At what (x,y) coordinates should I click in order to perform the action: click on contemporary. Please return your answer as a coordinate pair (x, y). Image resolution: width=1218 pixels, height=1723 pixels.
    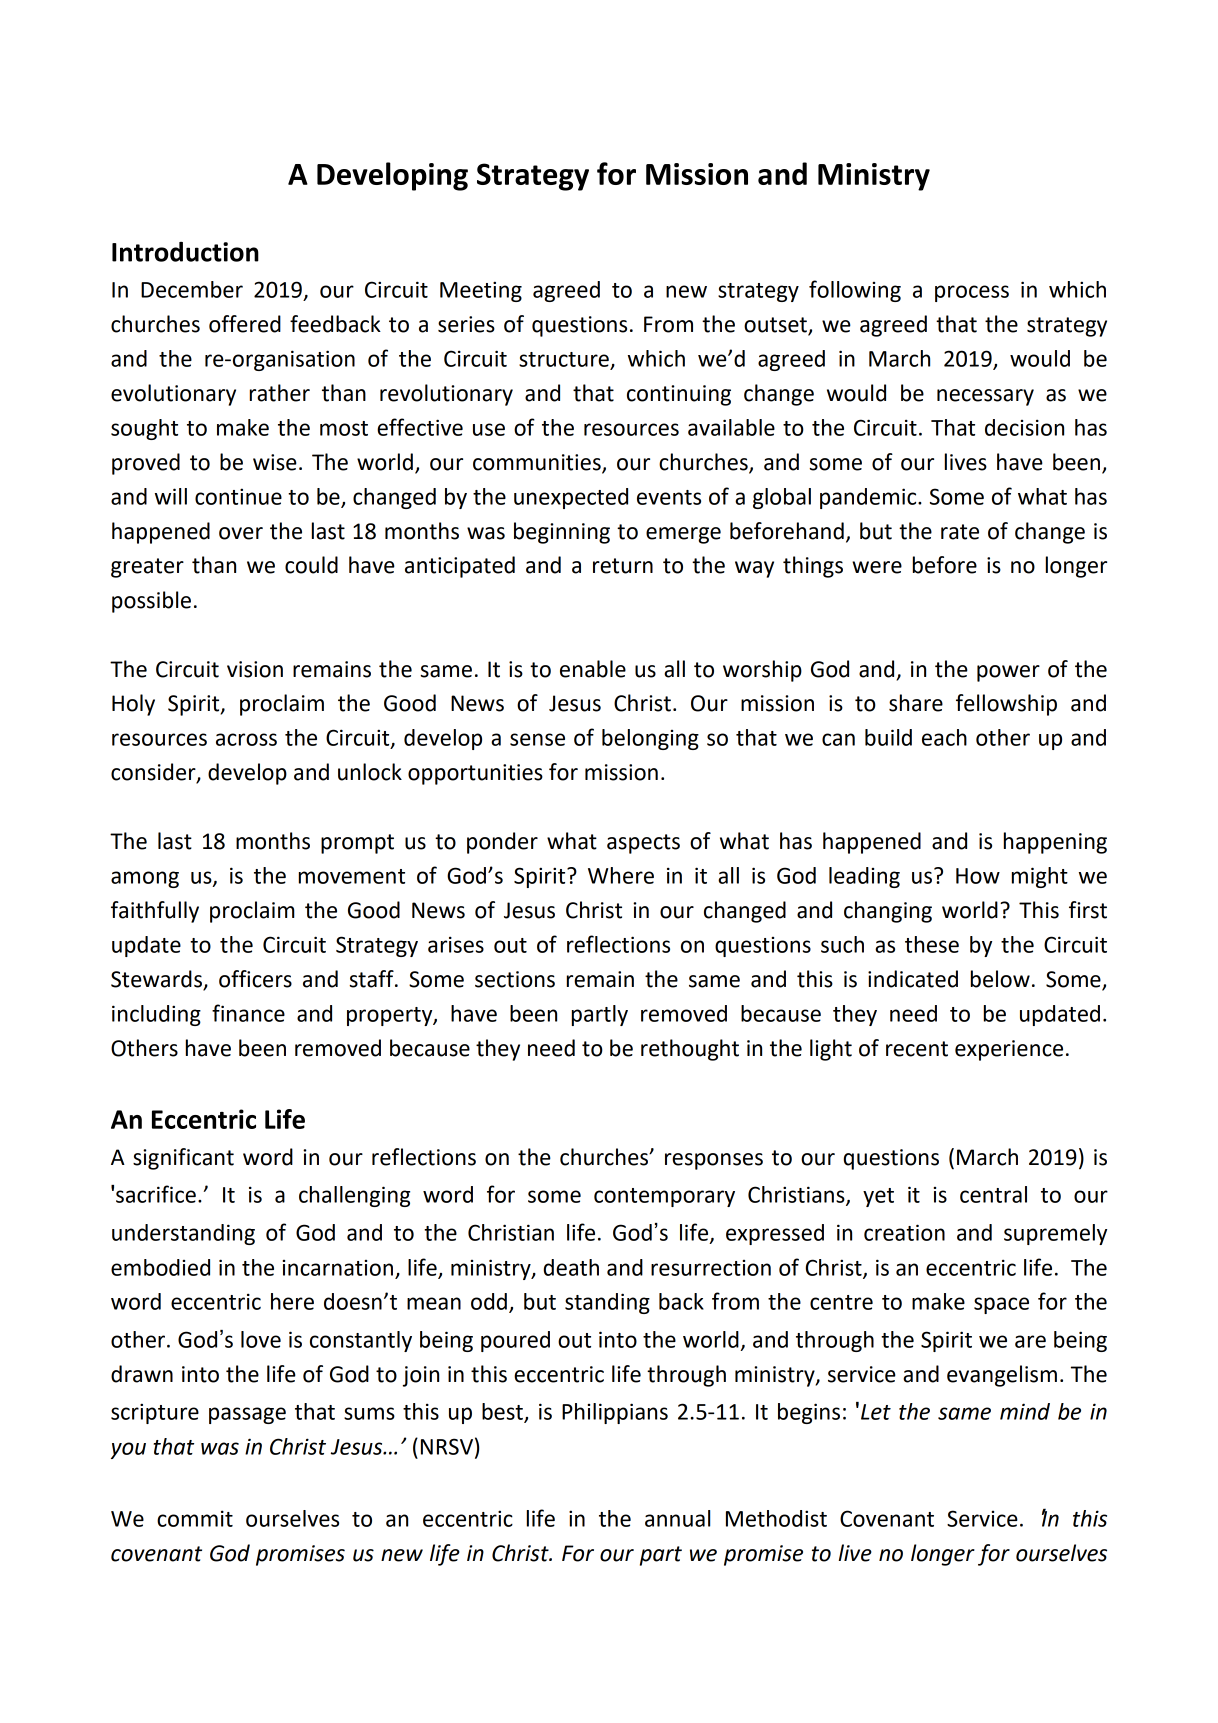
    Looking at the image, I should click on (664, 1197).
